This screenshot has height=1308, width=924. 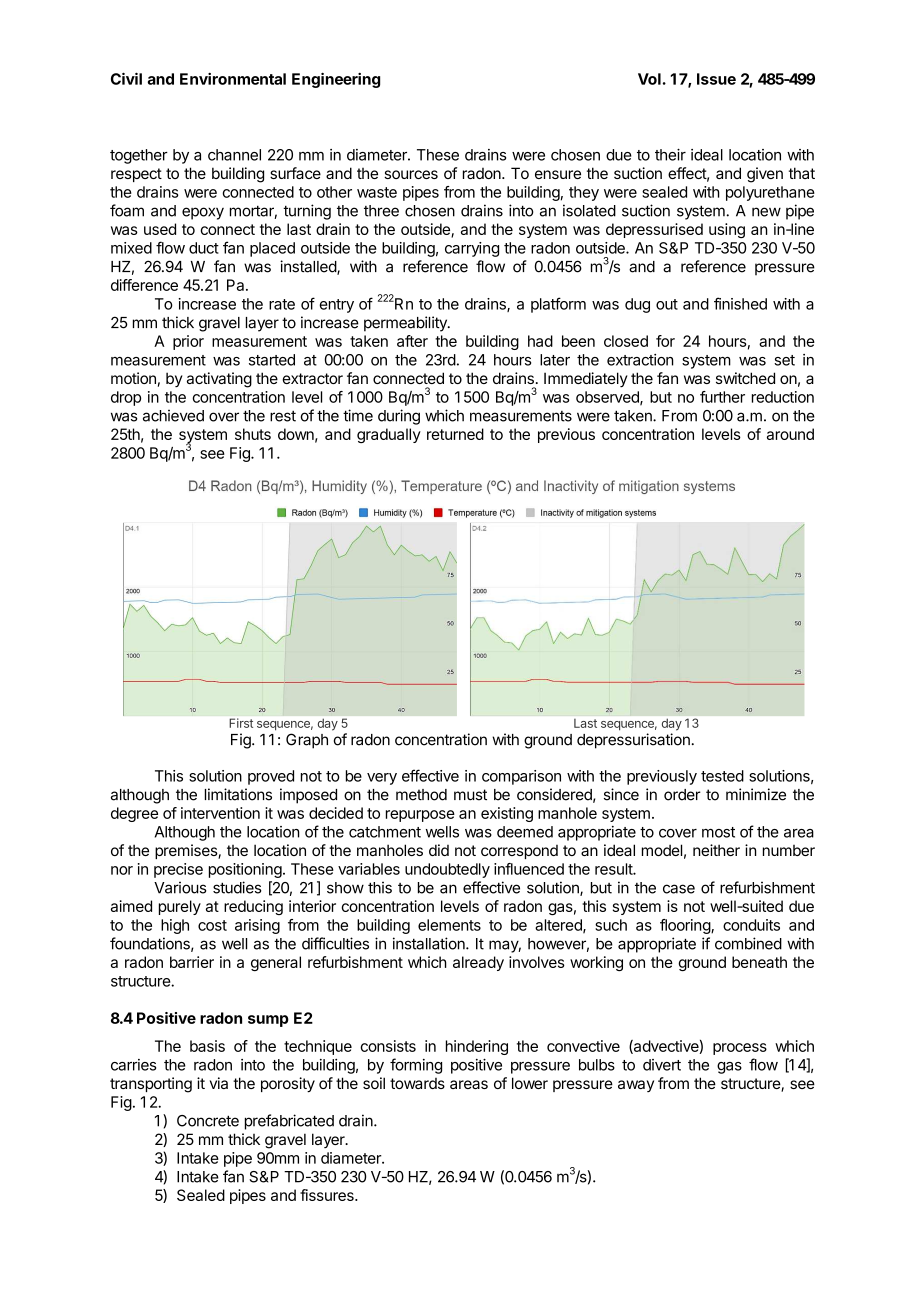 I want to click on switched, so click(x=745, y=378).
